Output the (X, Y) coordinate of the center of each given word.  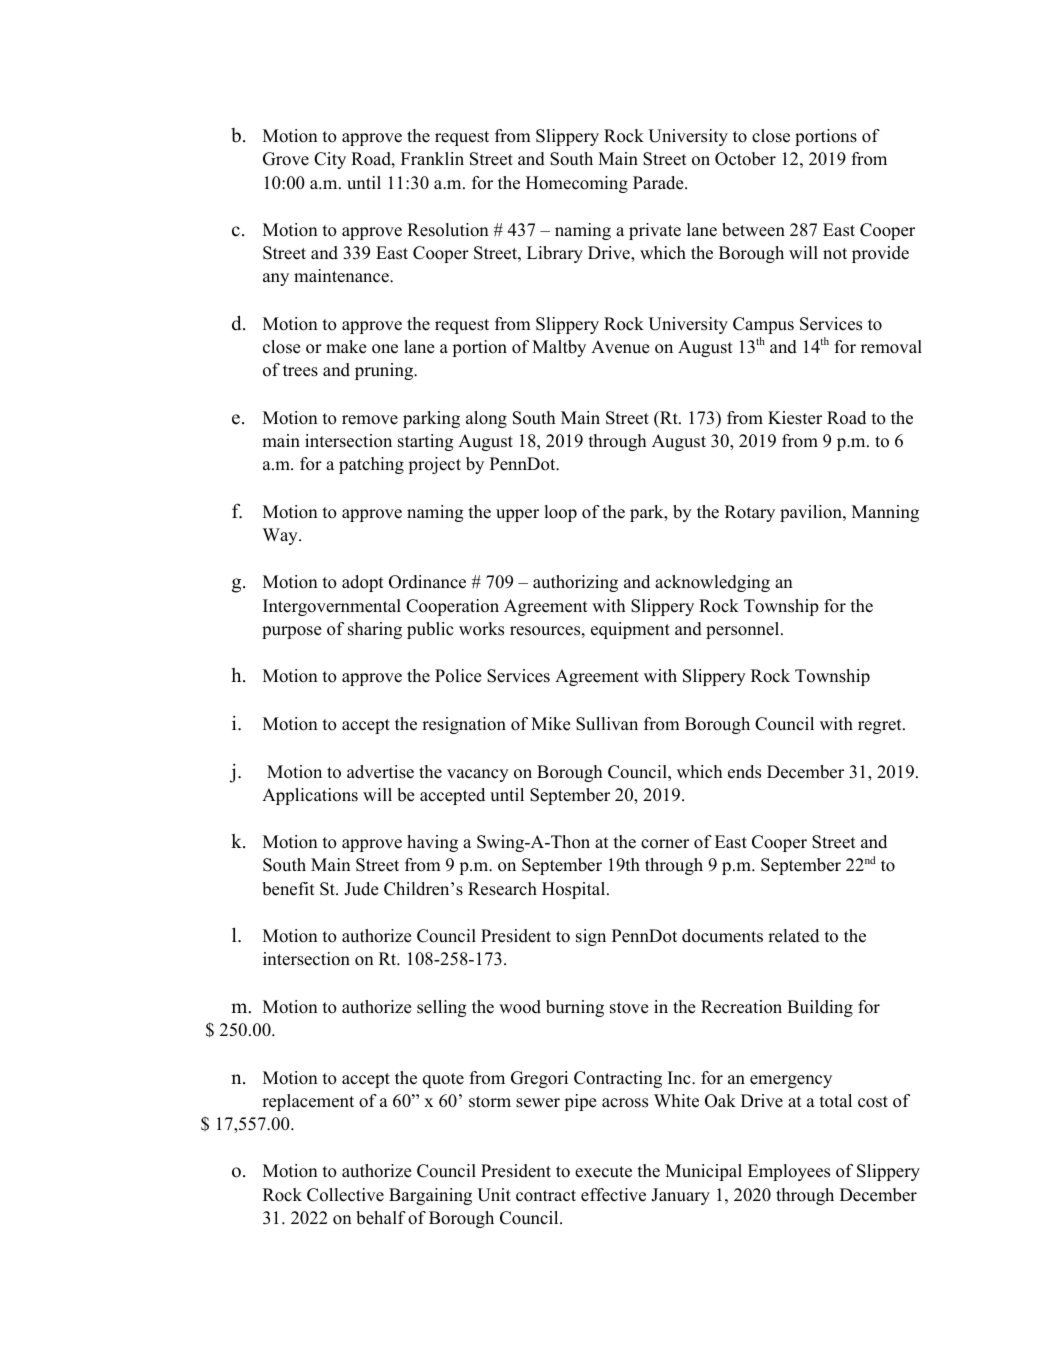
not (835, 254)
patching (371, 465)
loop (561, 513)
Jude (361, 889)
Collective (345, 1195)
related (793, 936)
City (330, 160)
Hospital (575, 890)
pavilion (812, 513)
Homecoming (577, 184)
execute (603, 1172)
